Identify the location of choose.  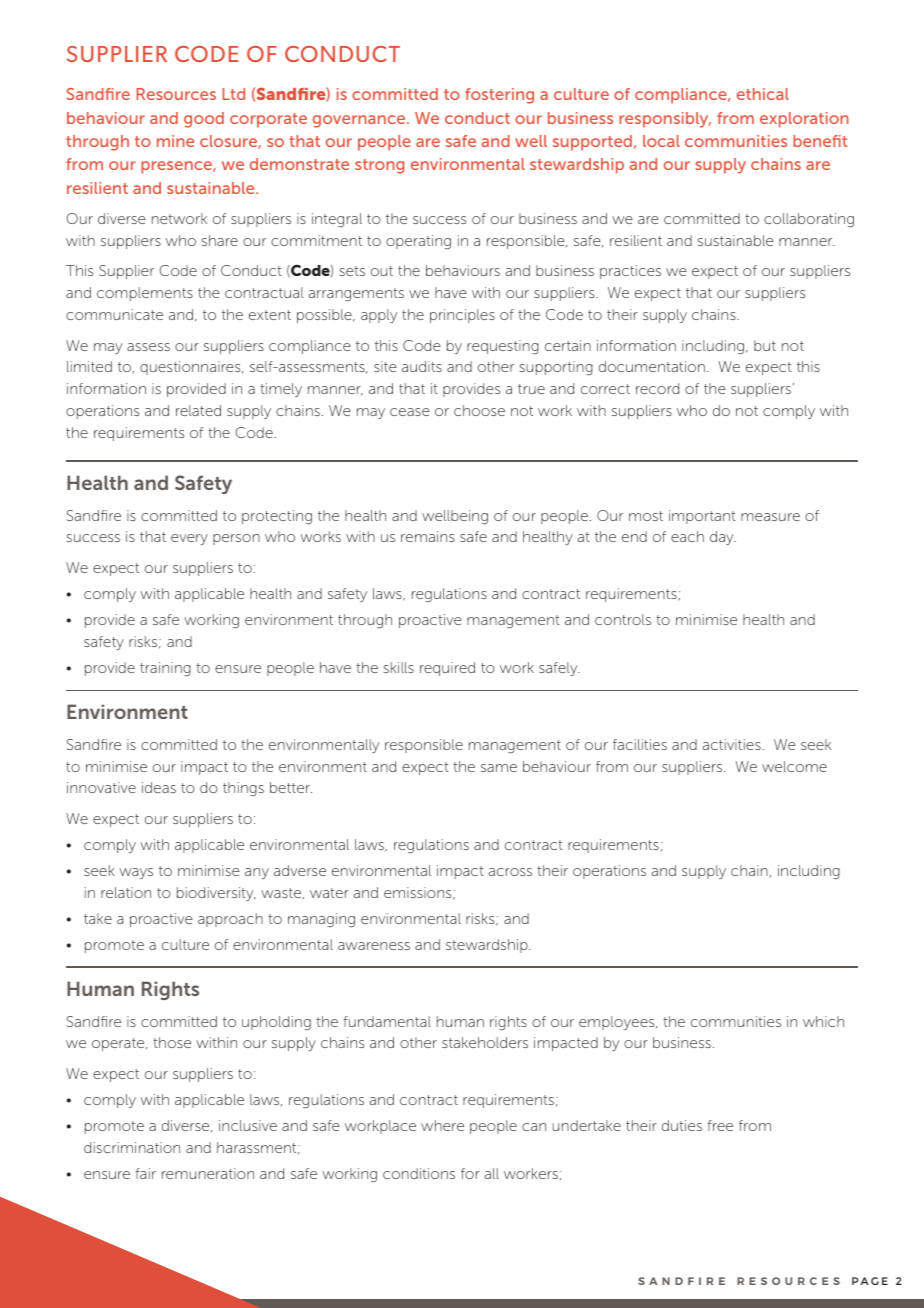
(479, 410).
